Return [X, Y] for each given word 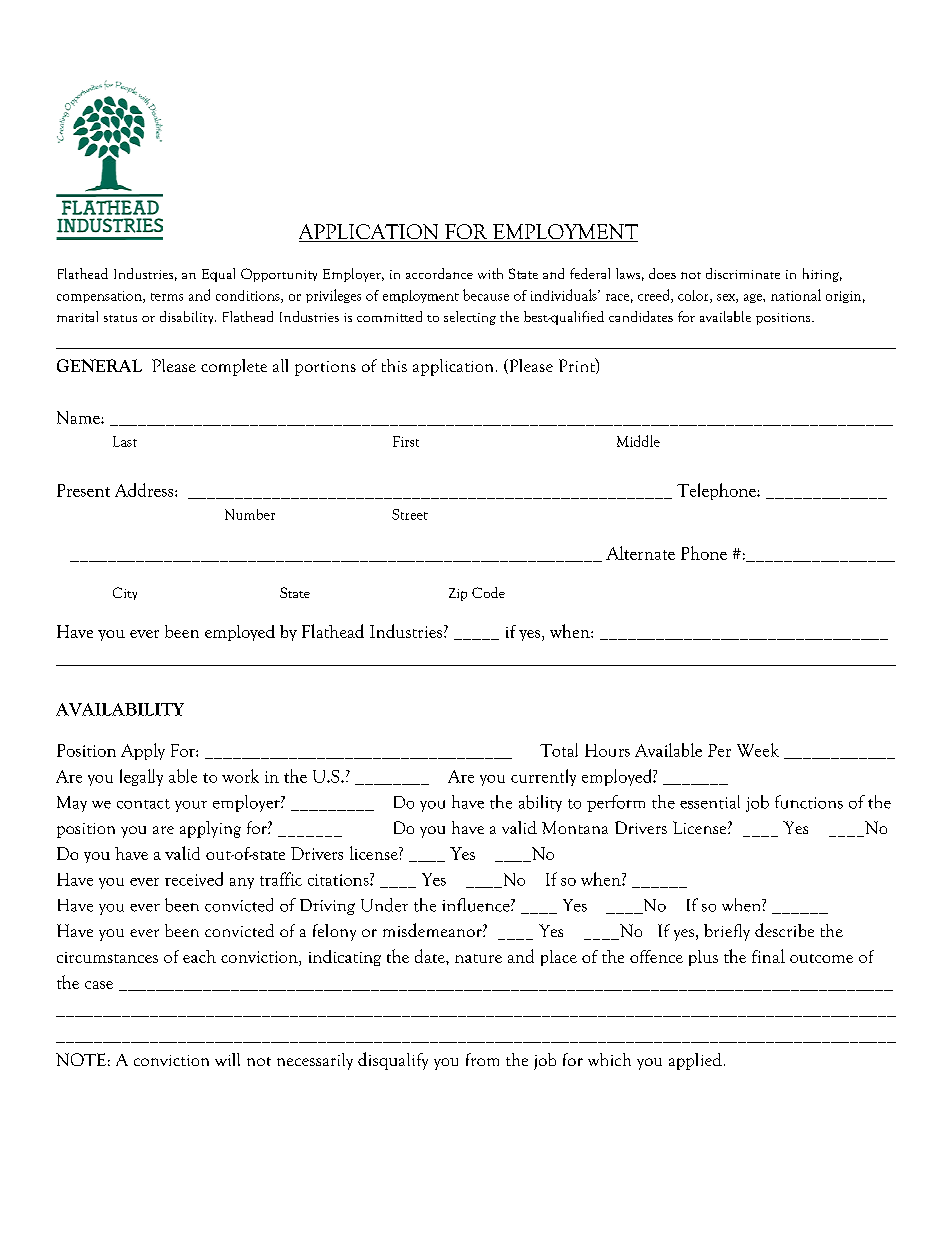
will [227, 1059]
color [694, 296]
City [125, 593]
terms [167, 297]
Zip [458, 594]
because [486, 295]
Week [758, 750]
